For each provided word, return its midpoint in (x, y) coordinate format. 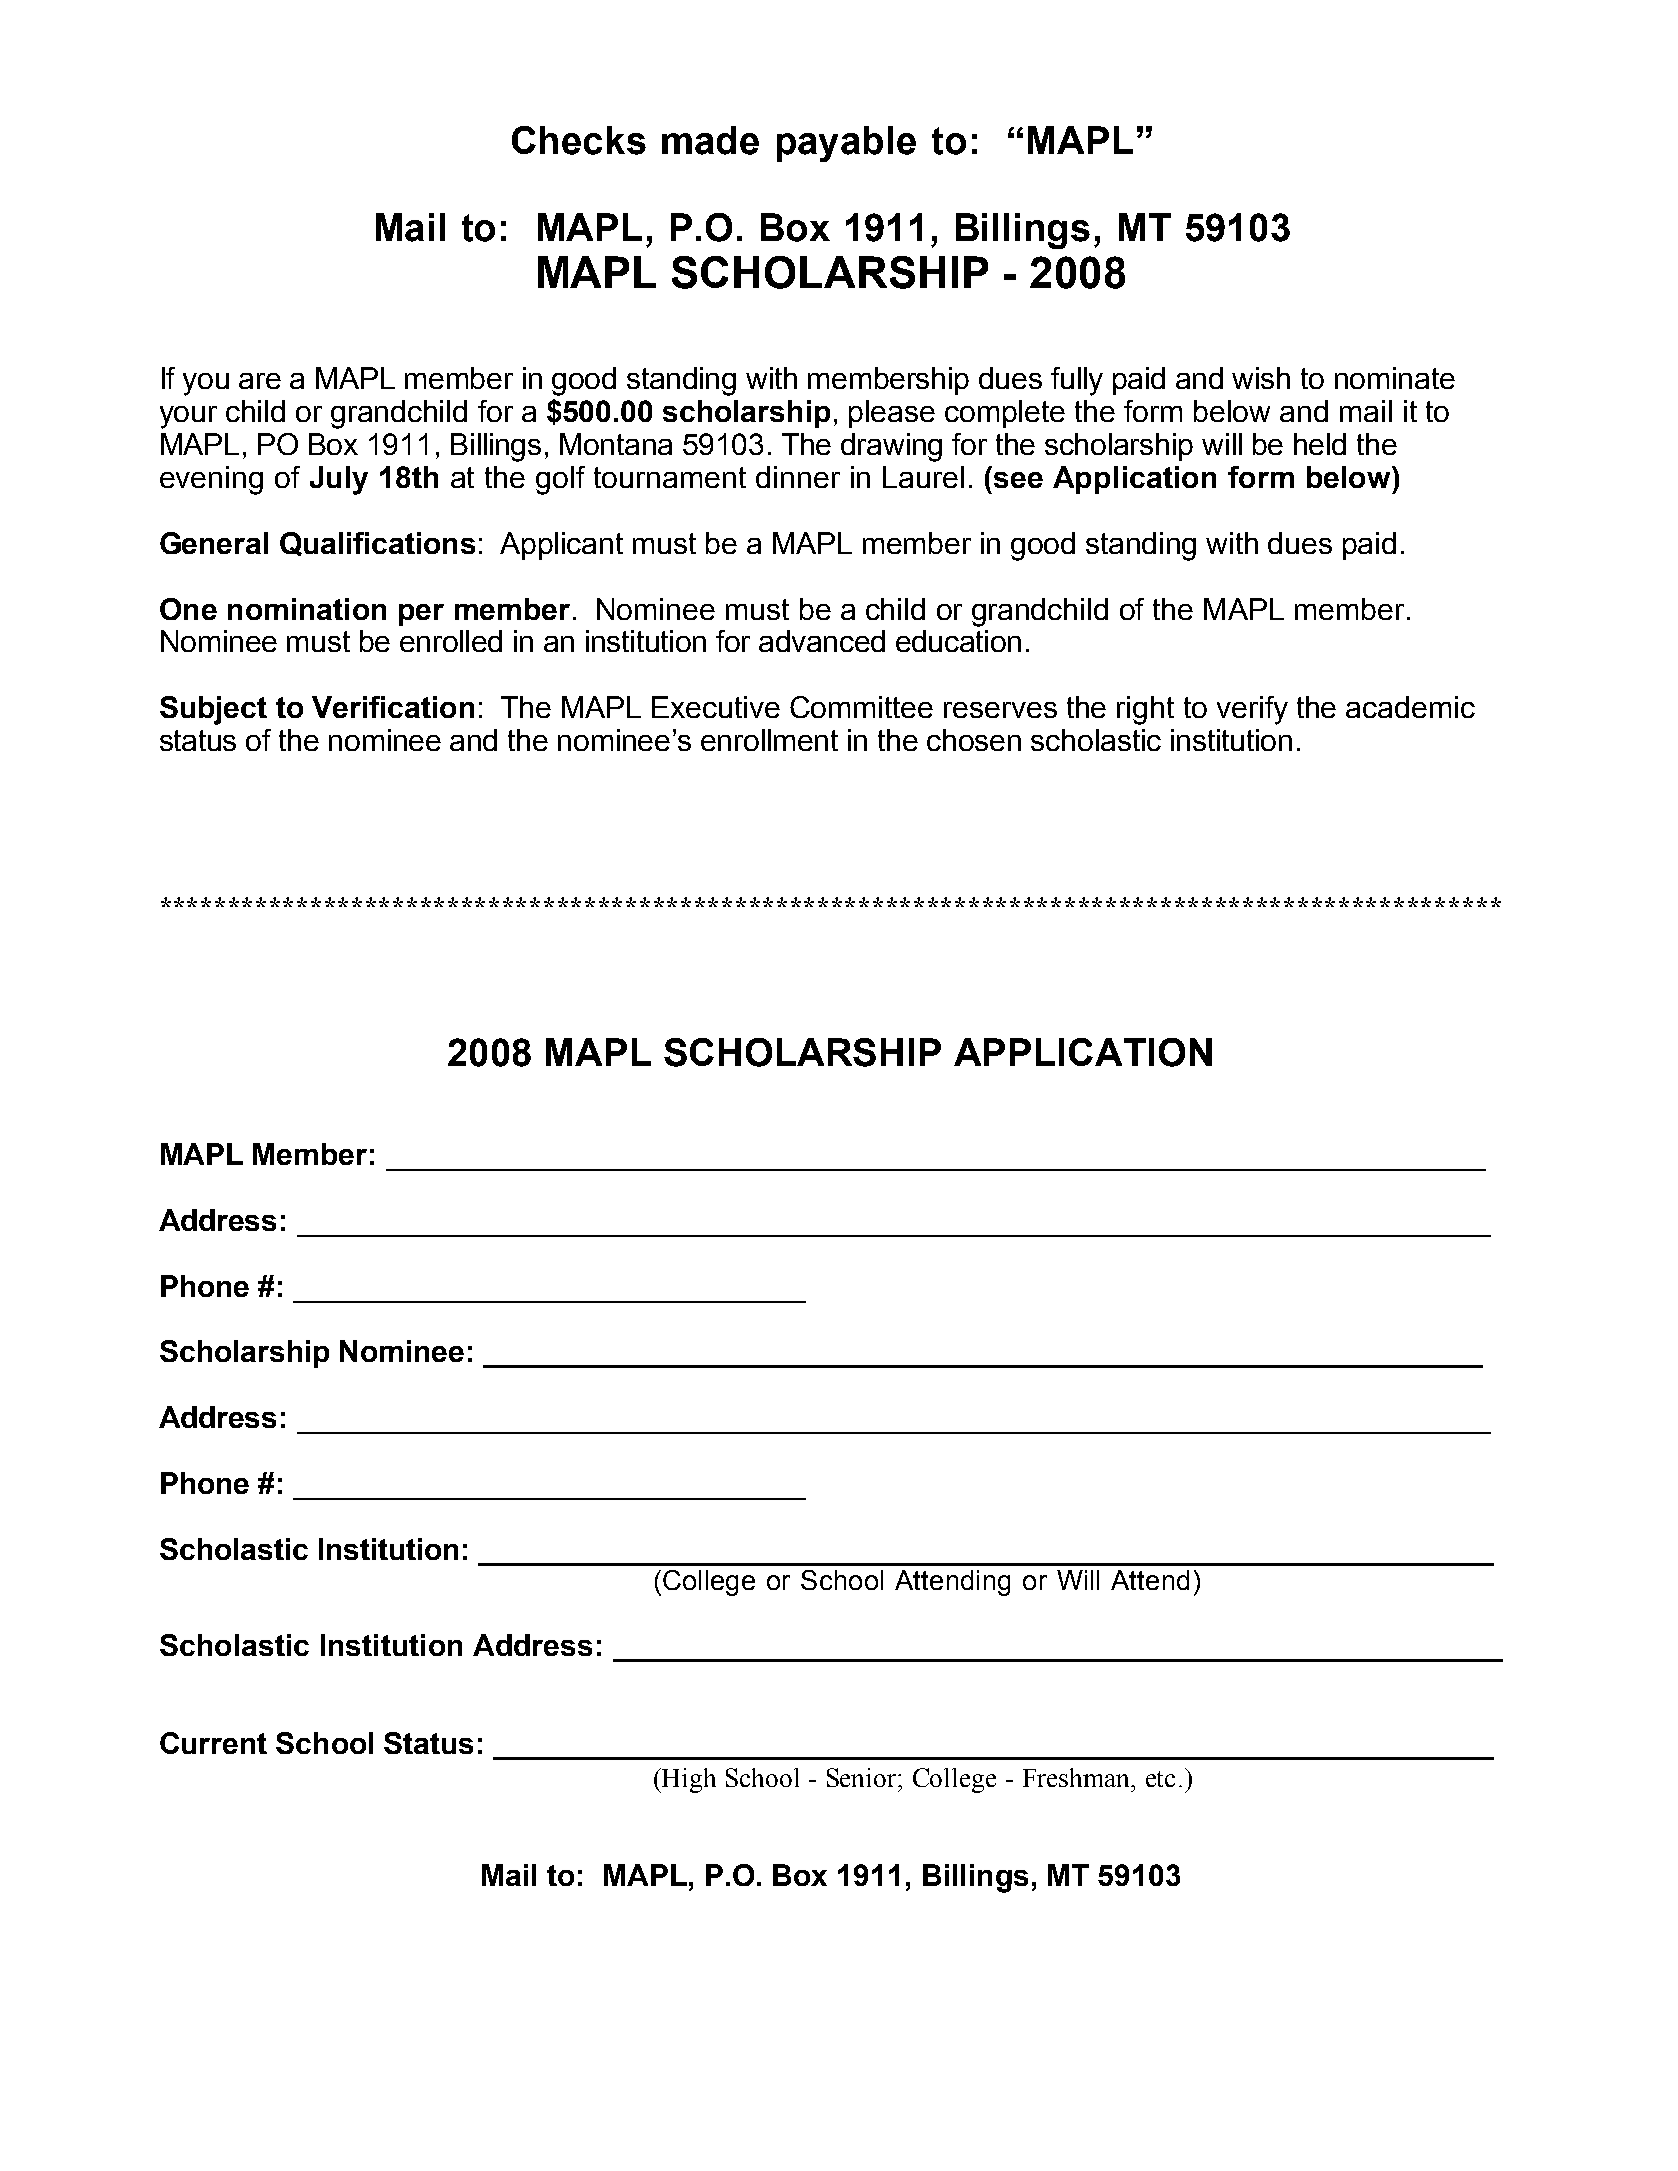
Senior (863, 1777)
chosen (974, 740)
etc (1160, 1779)
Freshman (1077, 1777)
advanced (822, 641)
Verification (393, 707)
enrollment (769, 740)
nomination (307, 609)
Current (213, 1743)
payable (846, 144)
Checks (579, 140)
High (688, 1780)
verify (1252, 710)
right (1145, 710)
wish (1261, 378)
